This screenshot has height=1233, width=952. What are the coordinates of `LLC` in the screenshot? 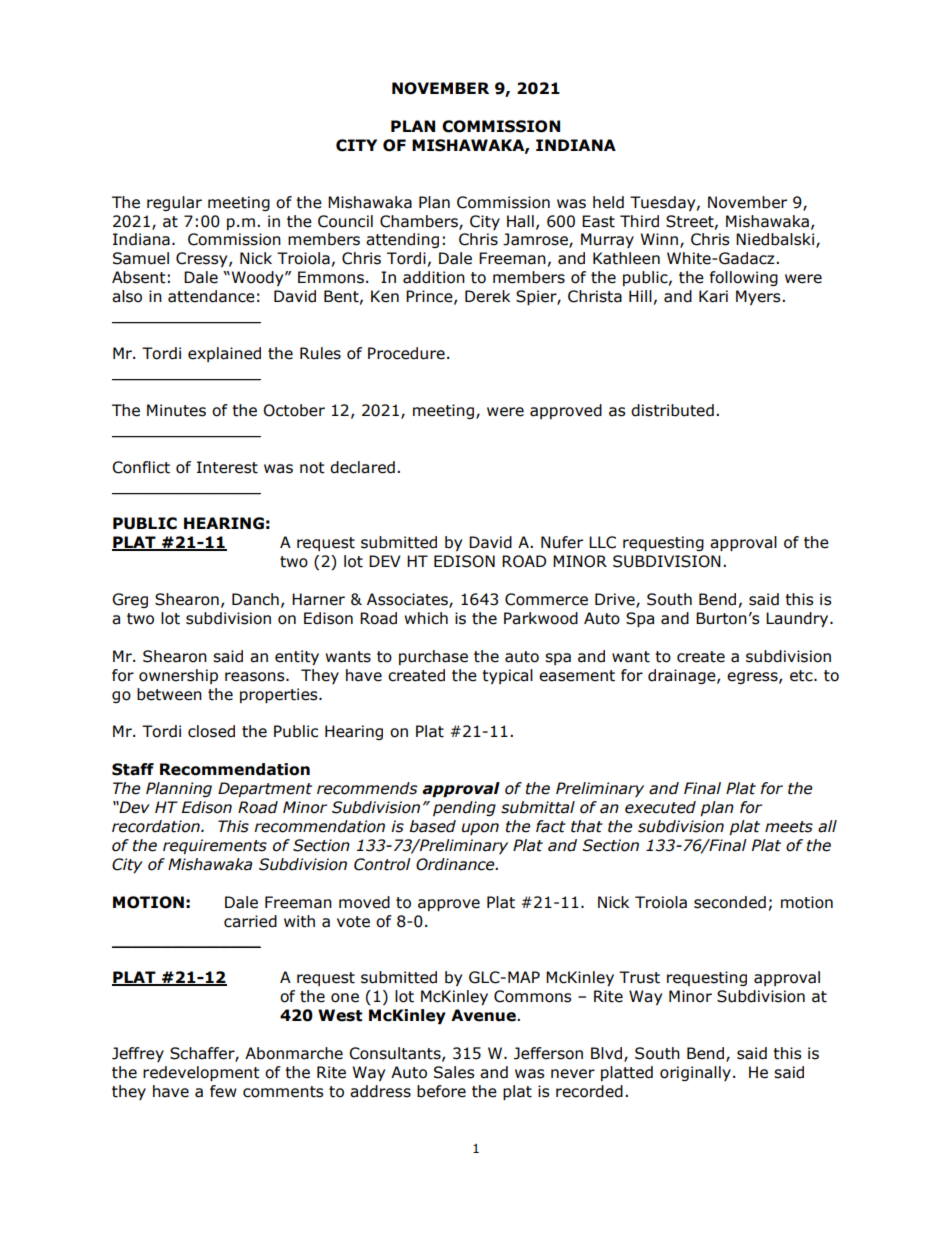 It's located at (602, 542).
